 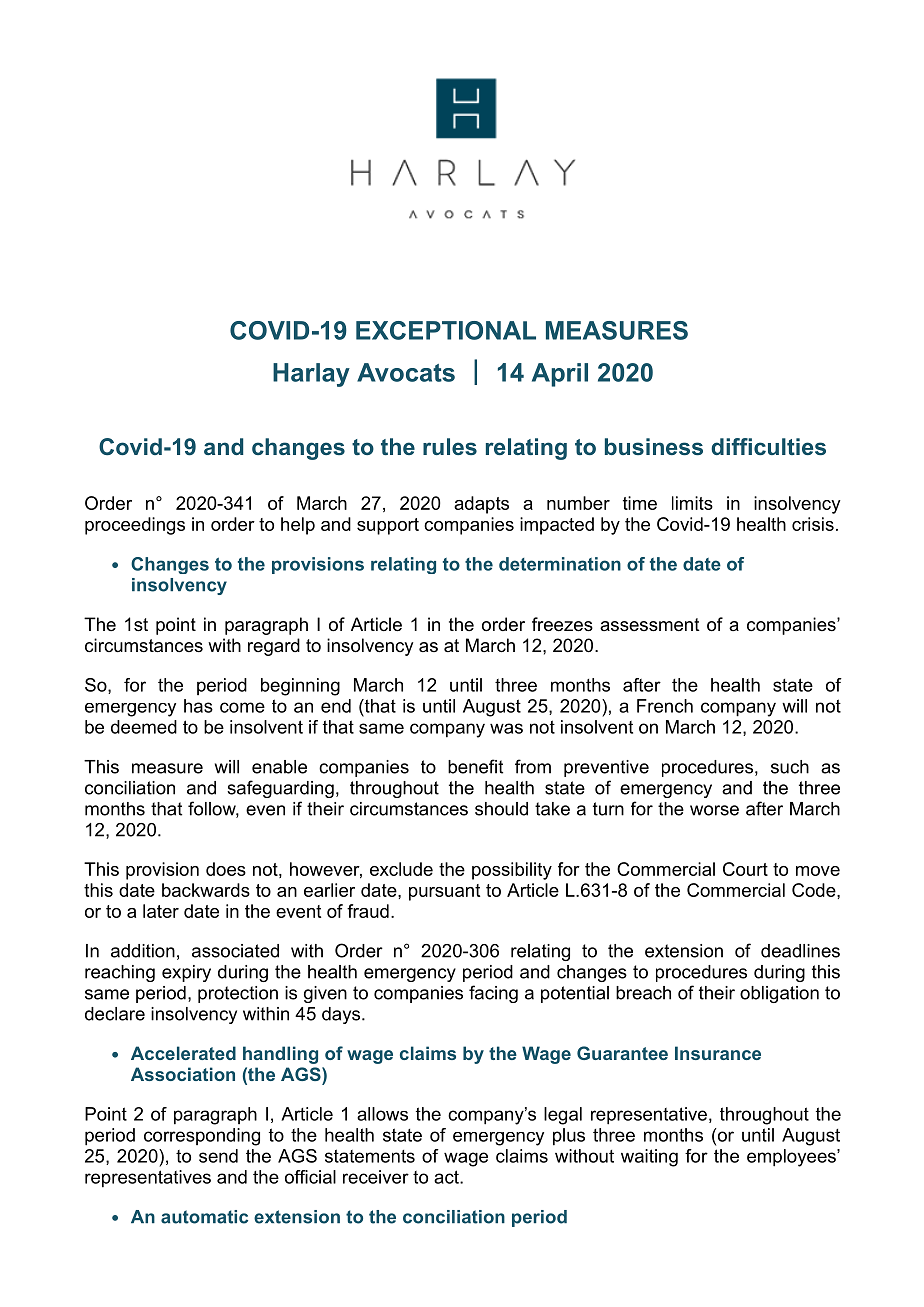 I want to click on facing, so click(x=493, y=994).
